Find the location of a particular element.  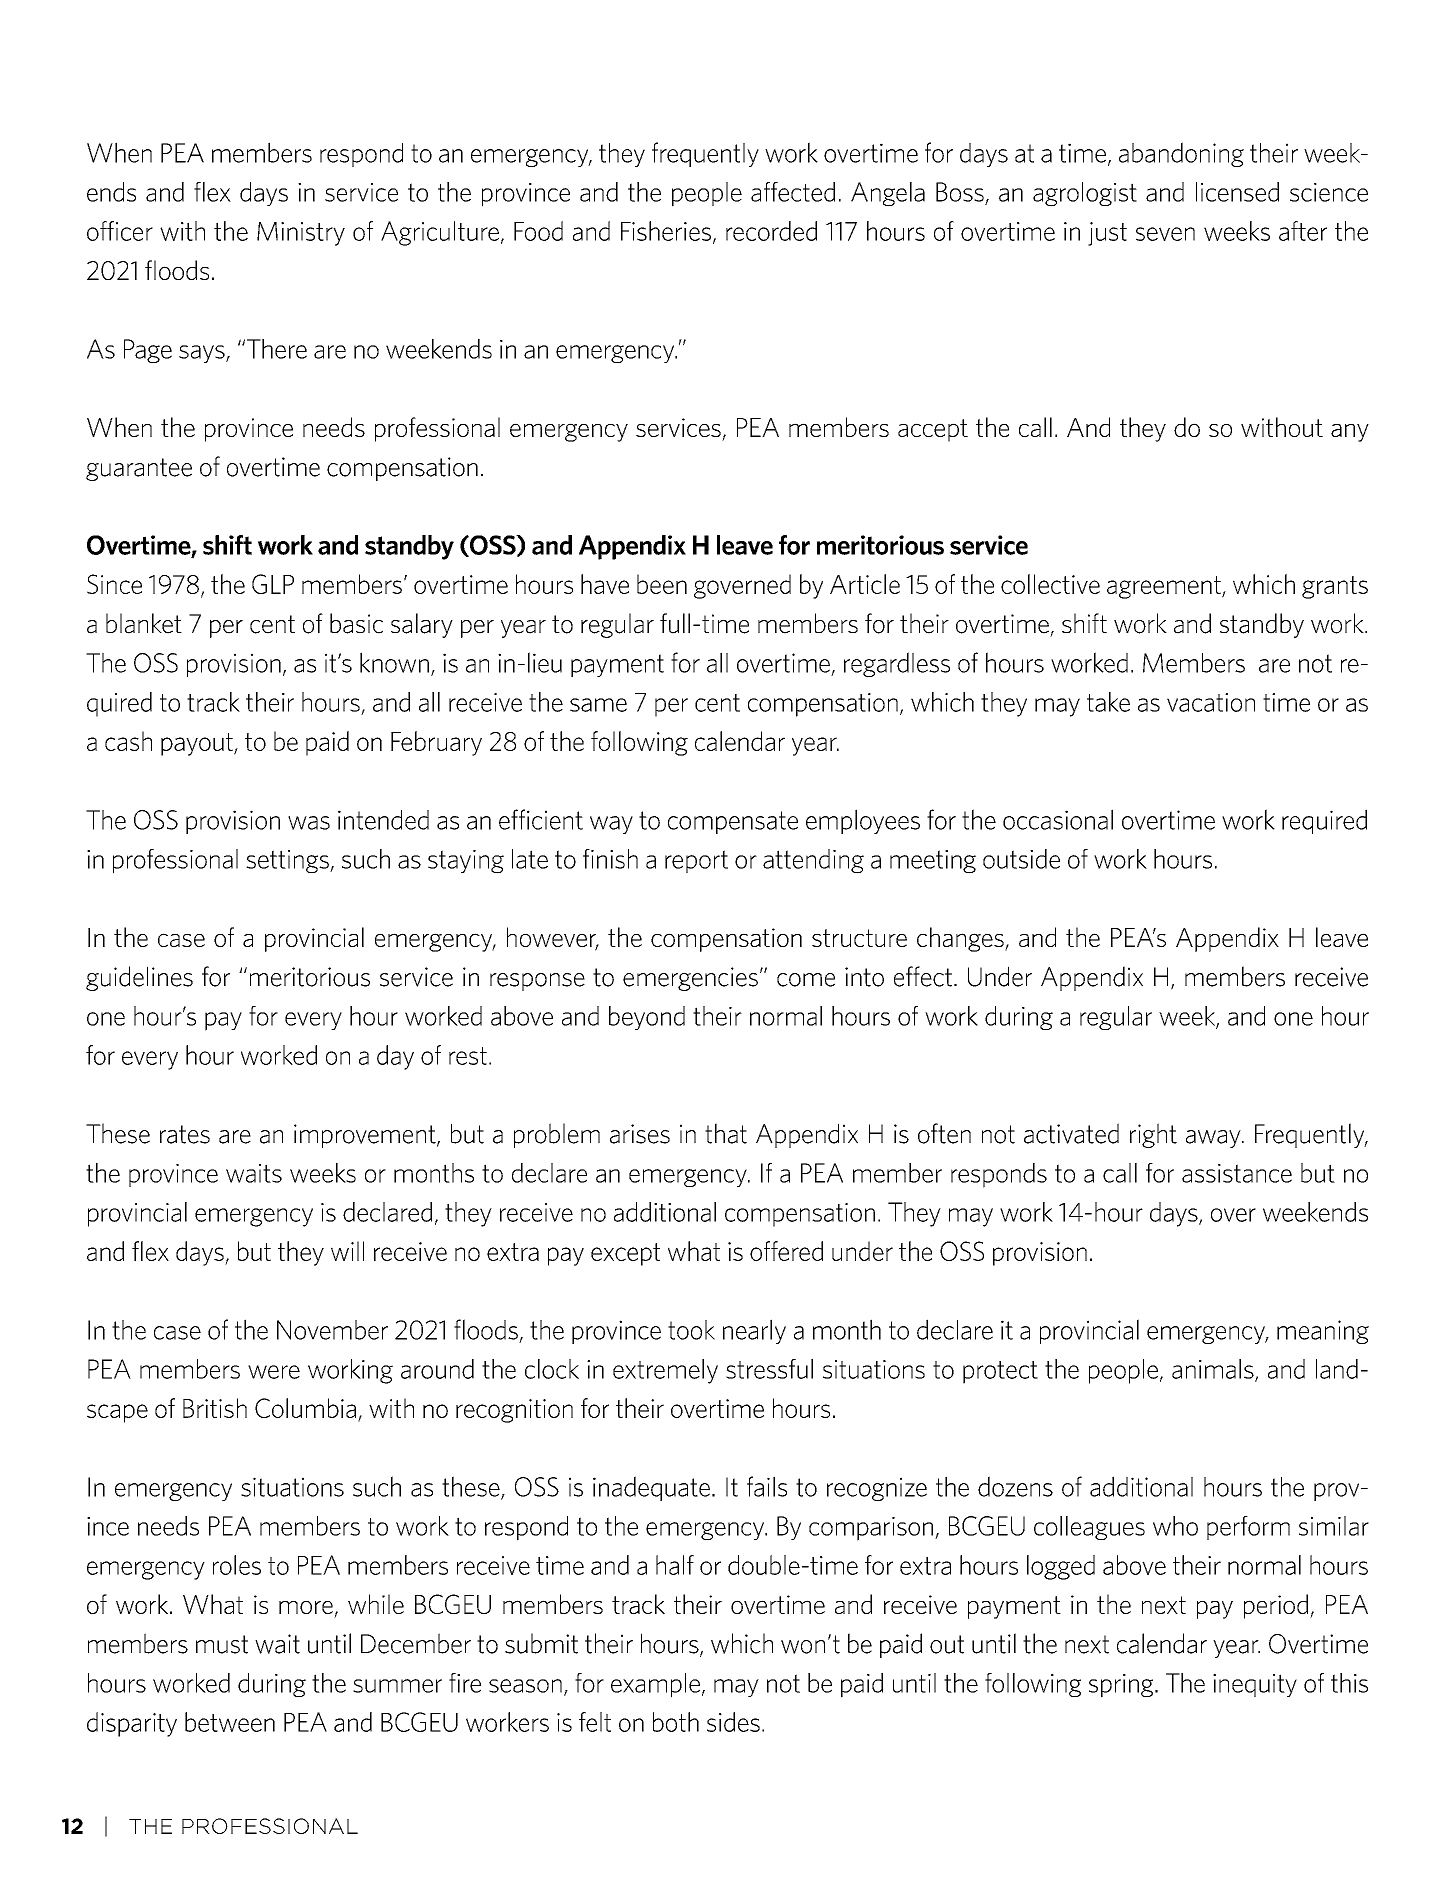

licensed is located at coordinates (1237, 192).
